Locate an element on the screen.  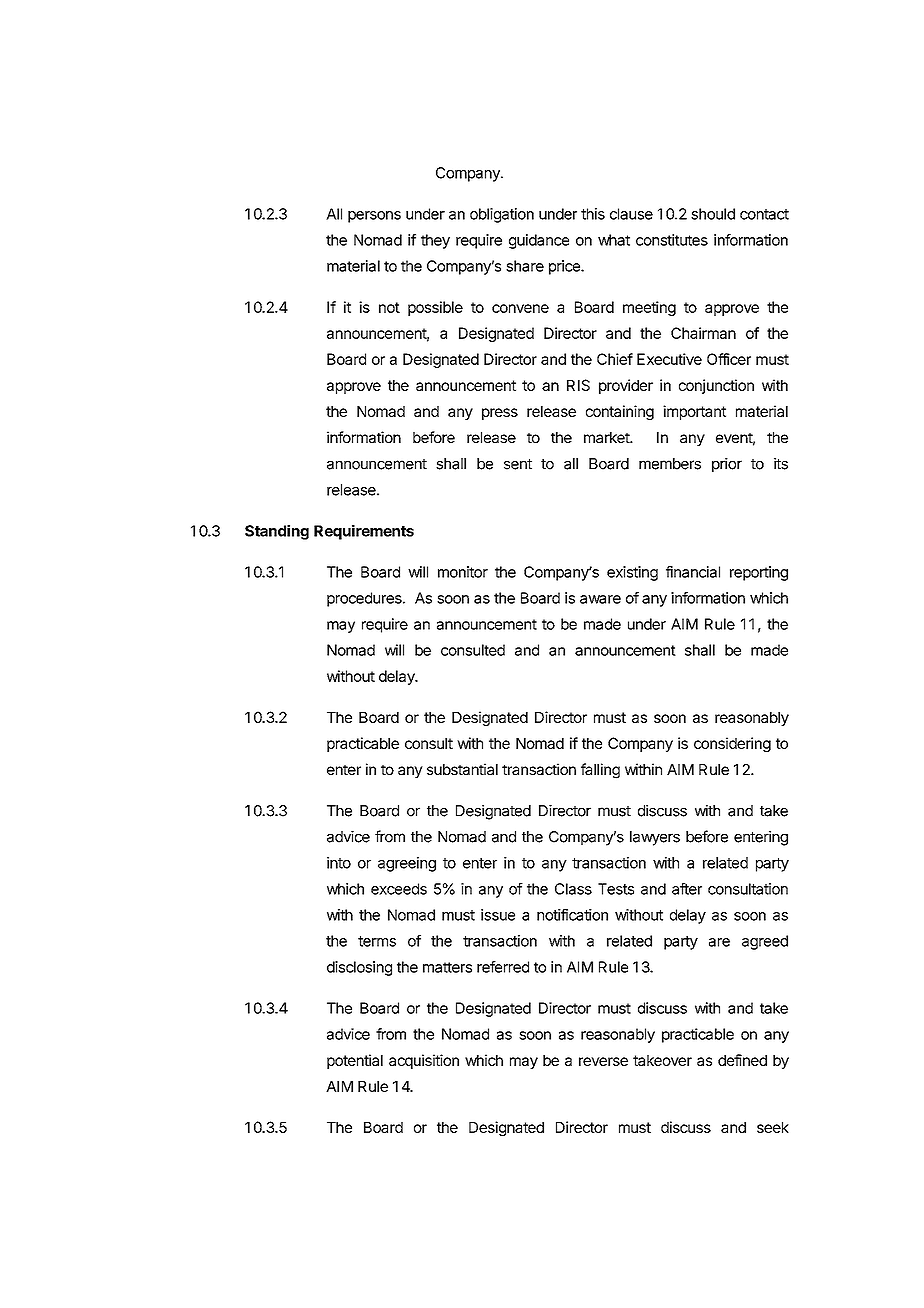
aware is located at coordinates (600, 599).
